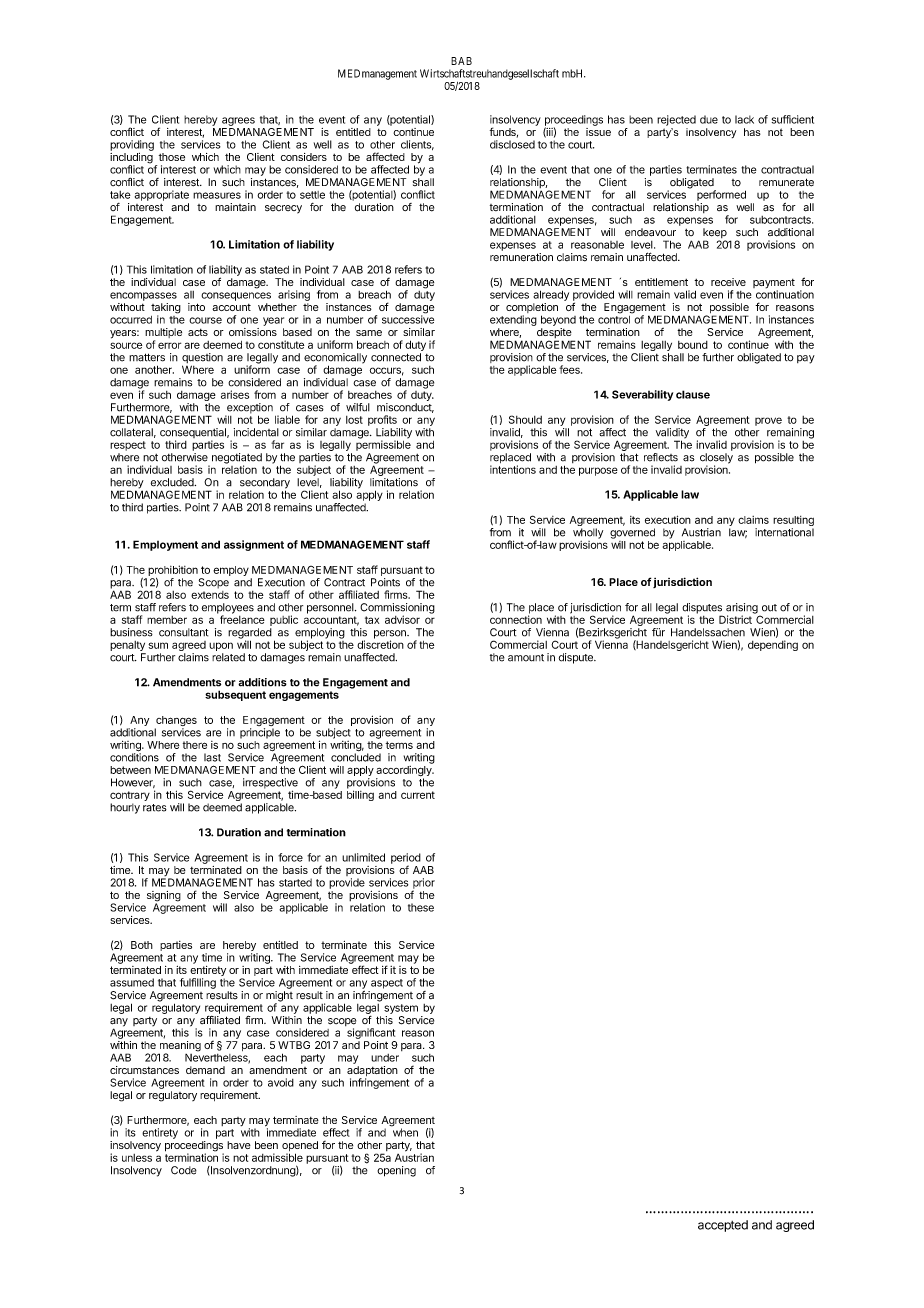 Image resolution: width=924 pixels, height=1308 pixels. What do you see at coordinates (396, 1171) in the screenshot?
I see `opening` at bounding box center [396, 1171].
